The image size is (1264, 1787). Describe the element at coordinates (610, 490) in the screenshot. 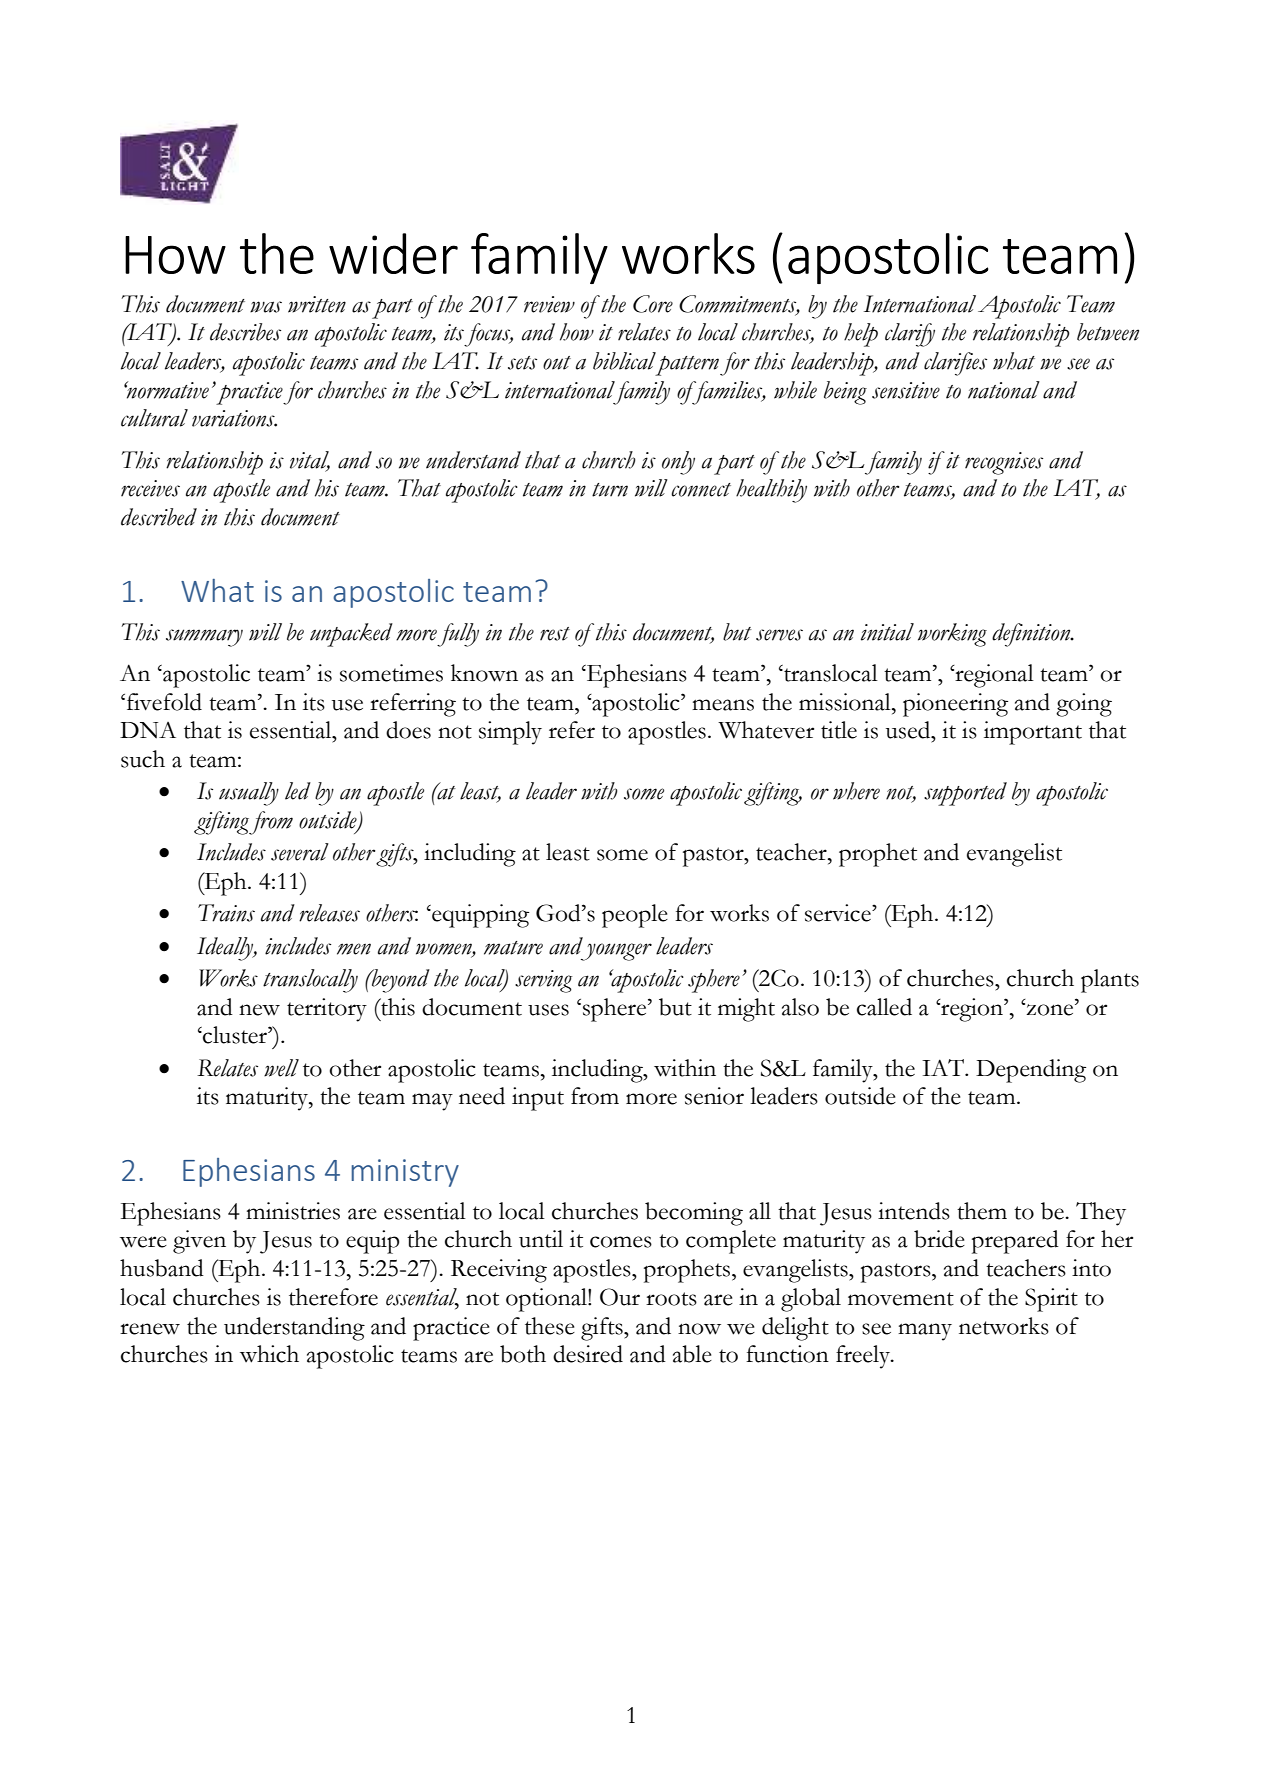

I see `turn` at that location.
